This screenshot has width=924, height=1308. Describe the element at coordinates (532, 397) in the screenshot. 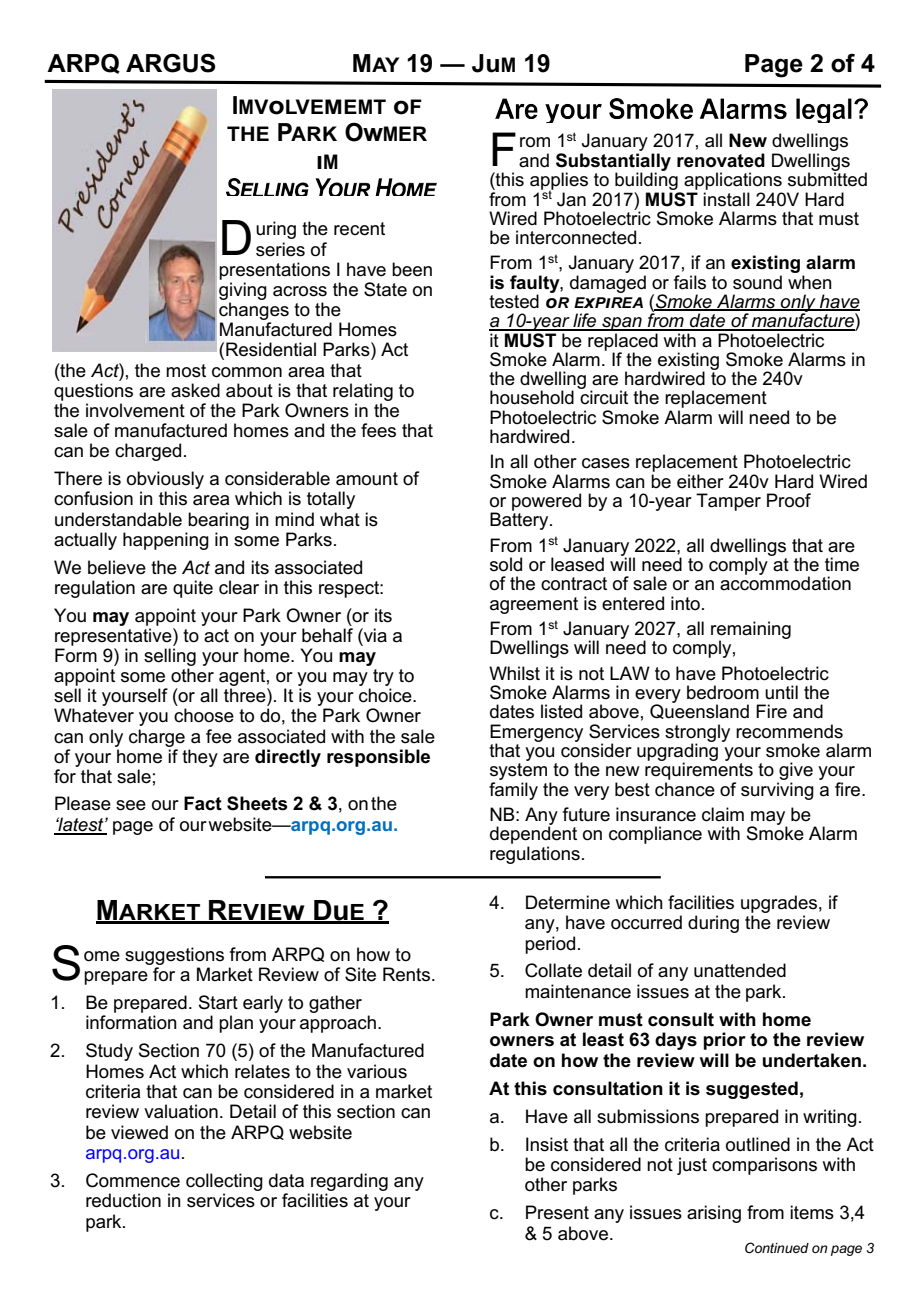

I see `household` at that location.
